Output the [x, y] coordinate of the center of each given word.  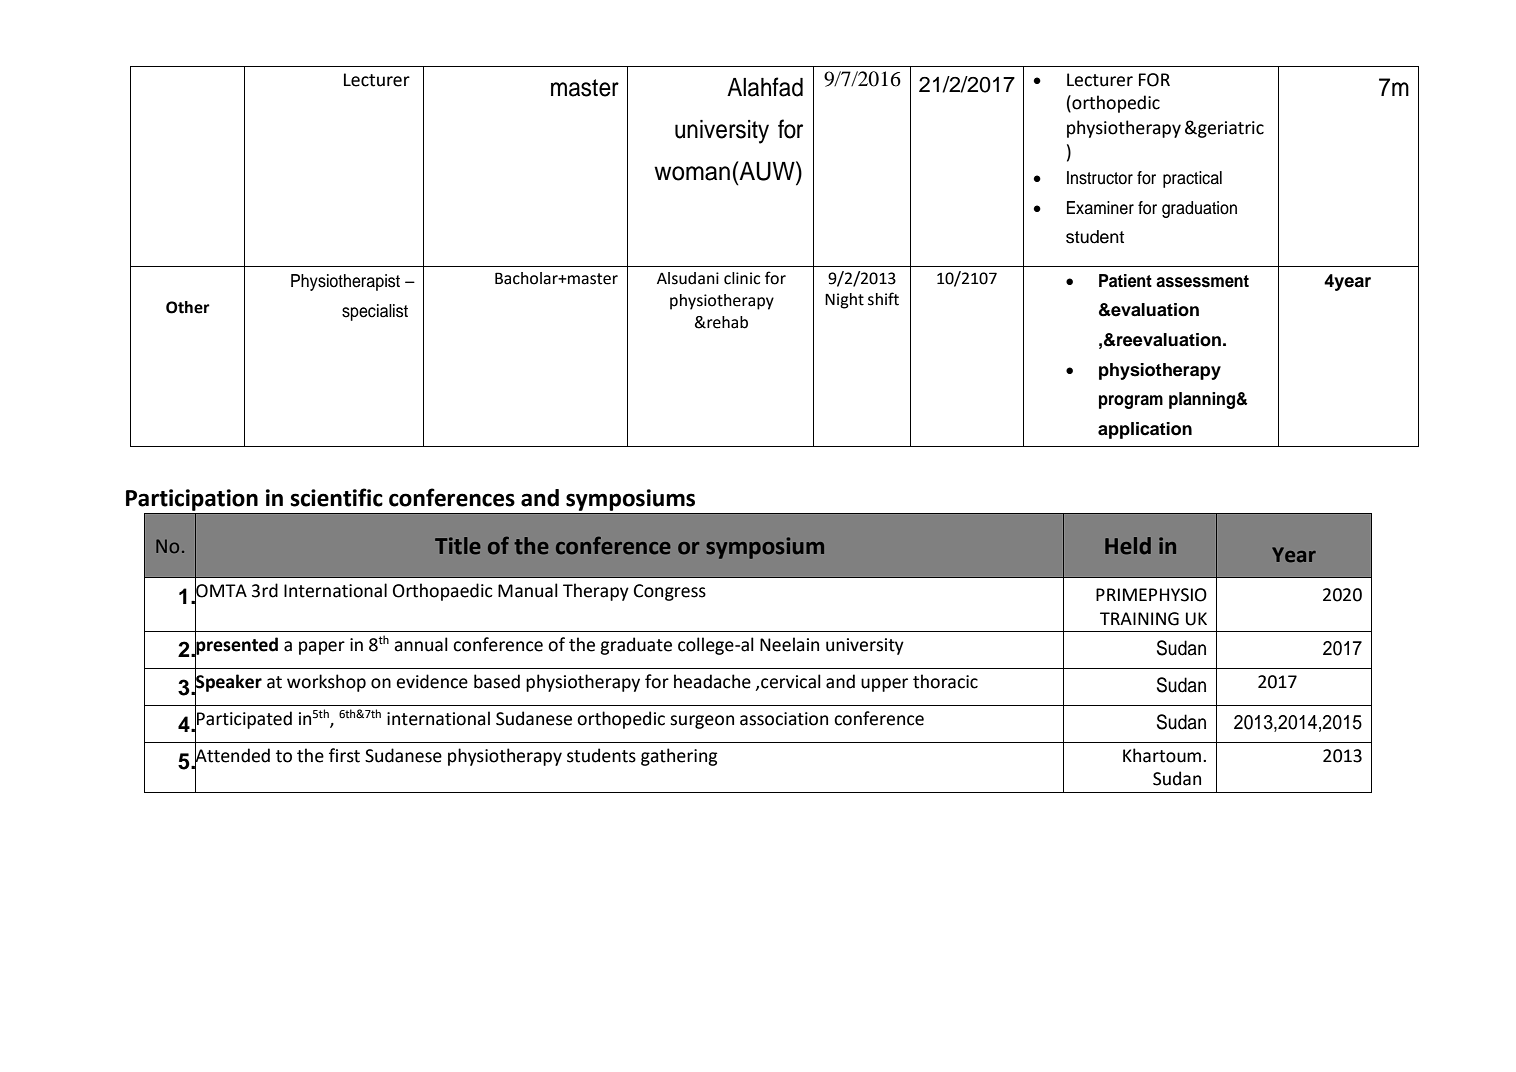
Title [458, 546]
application [1145, 430]
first [344, 755]
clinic [742, 278]
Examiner [1100, 208]
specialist [375, 312]
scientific [337, 497]
